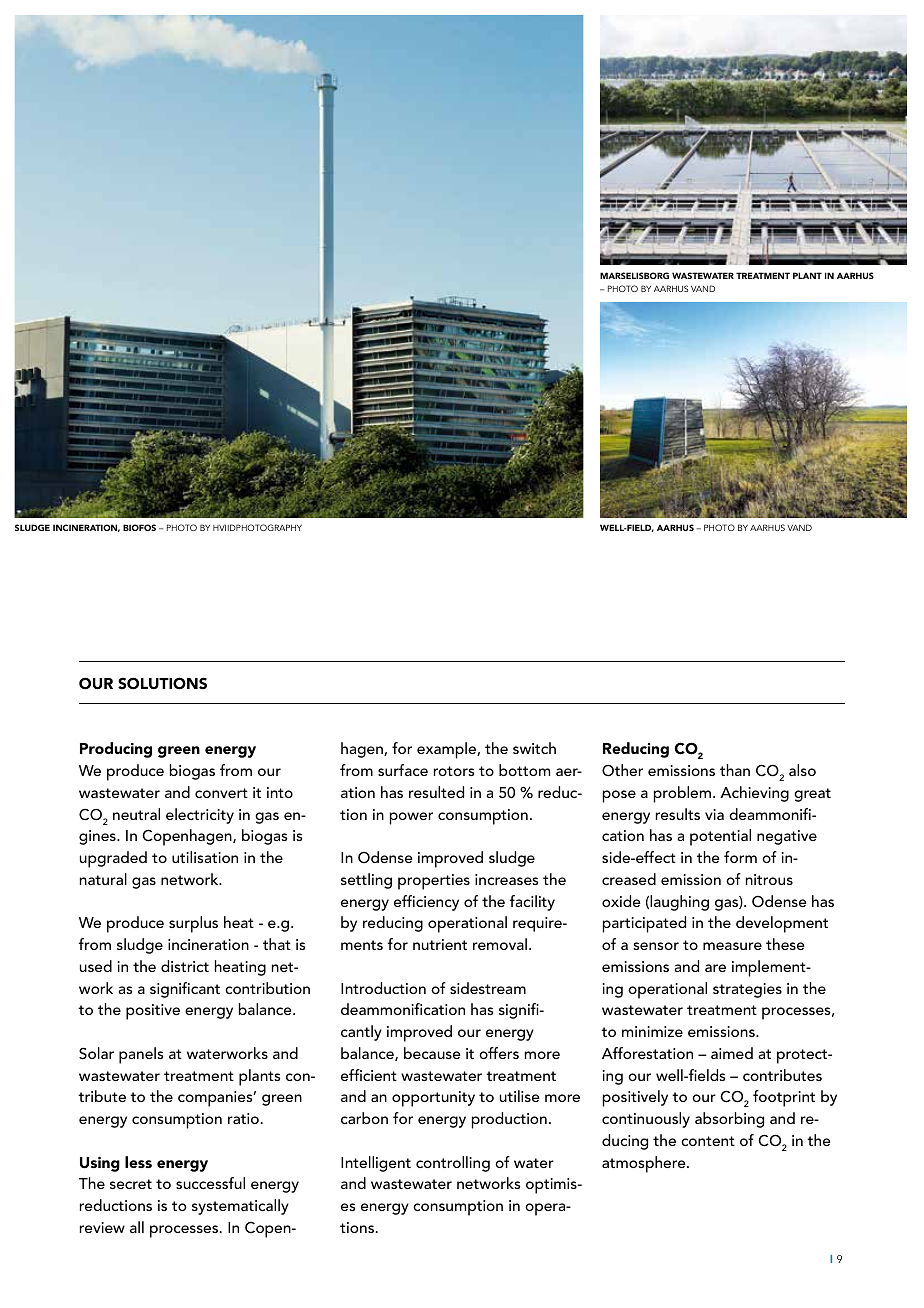  I want to click on nutrient, so click(440, 944).
